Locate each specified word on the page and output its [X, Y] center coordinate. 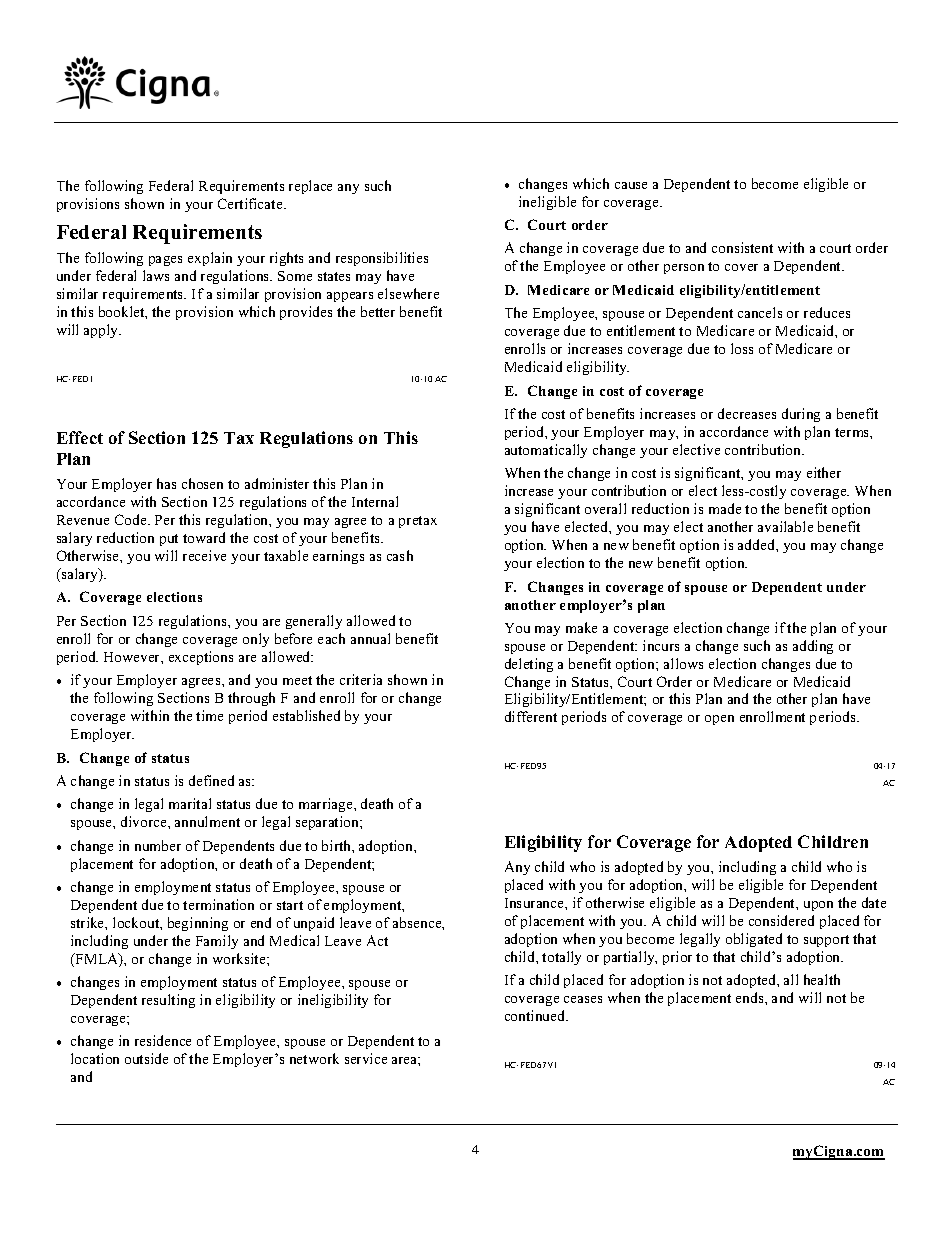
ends [751, 997]
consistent [742, 247]
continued [536, 1015]
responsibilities [382, 259]
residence [163, 1040]
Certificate [251, 203]
